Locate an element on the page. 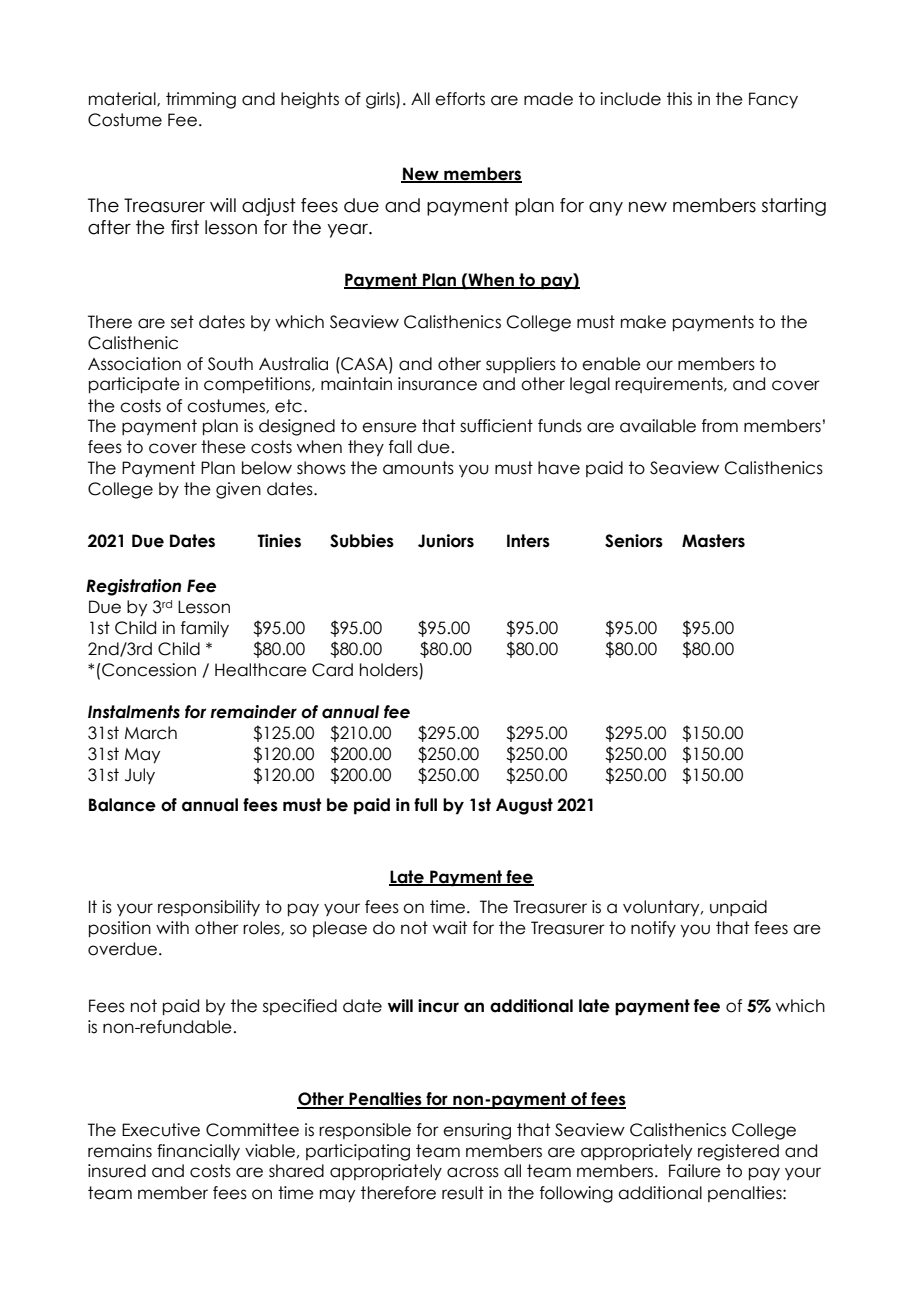 This page has height=1307, width=924. trimming is located at coordinates (201, 100).
